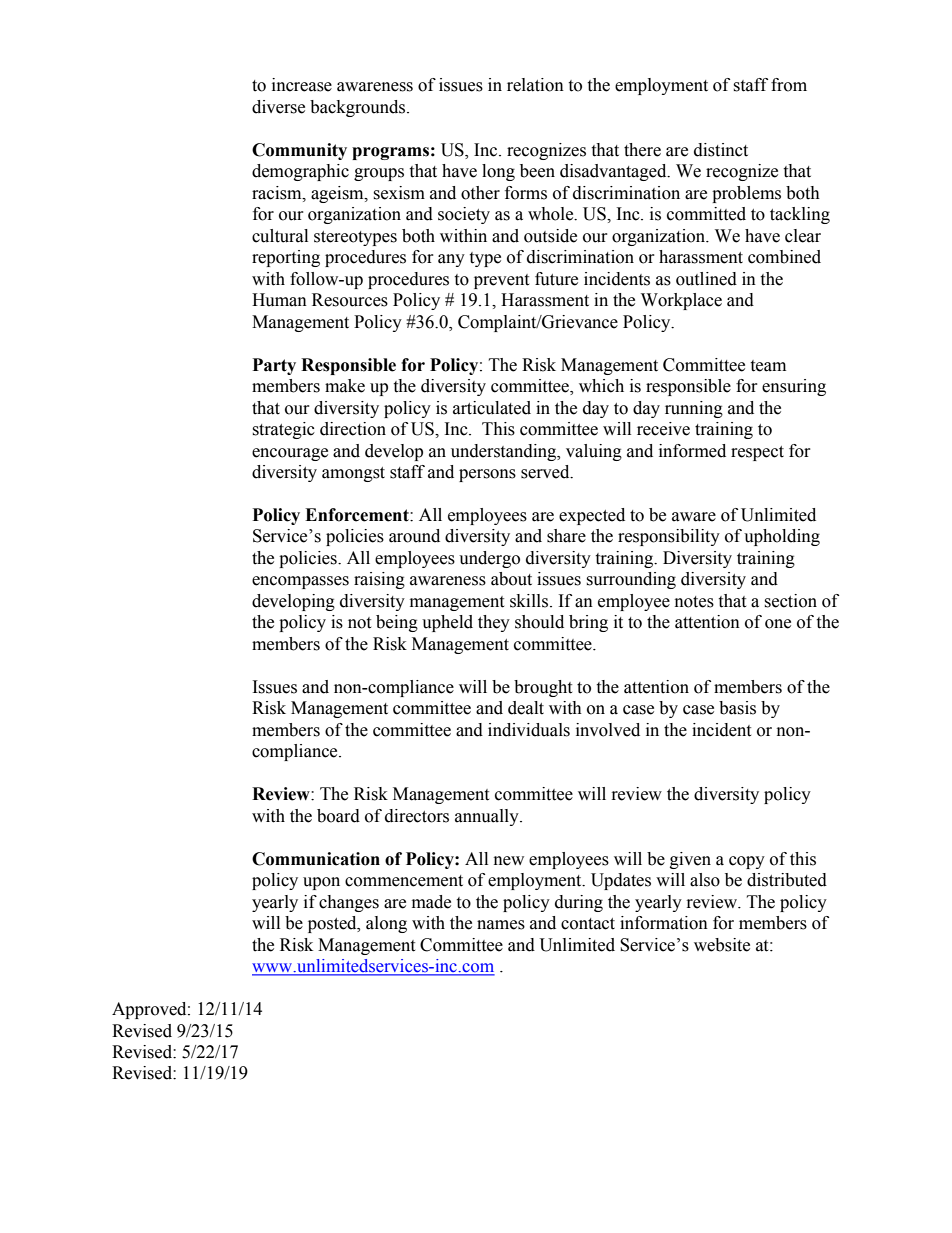  I want to click on upholding, so click(782, 537).
